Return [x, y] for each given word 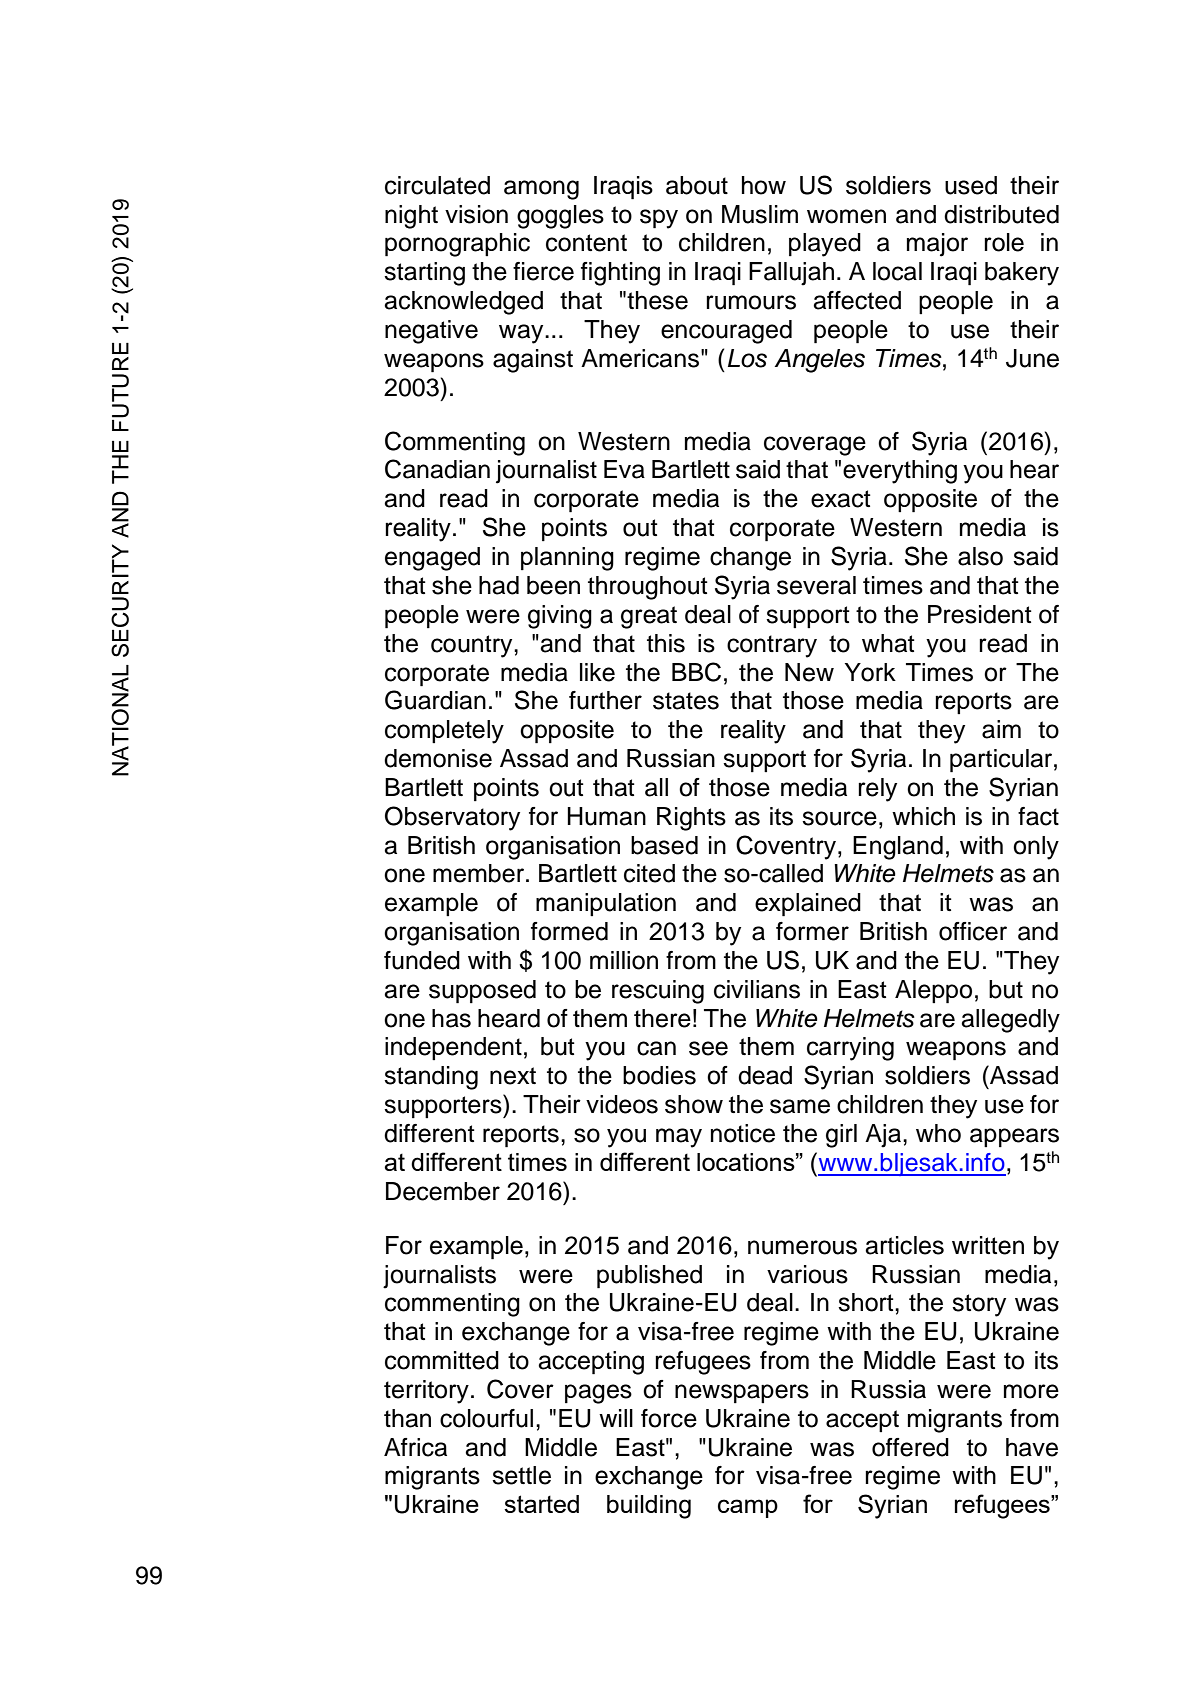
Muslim [760, 214]
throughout [648, 588]
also [980, 556]
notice [743, 1133]
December [443, 1191]
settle [521, 1475]
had [499, 585]
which [923, 816]
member [480, 873]
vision [476, 214]
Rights [691, 819]
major [937, 245]
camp [748, 1508]
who [938, 1133]
